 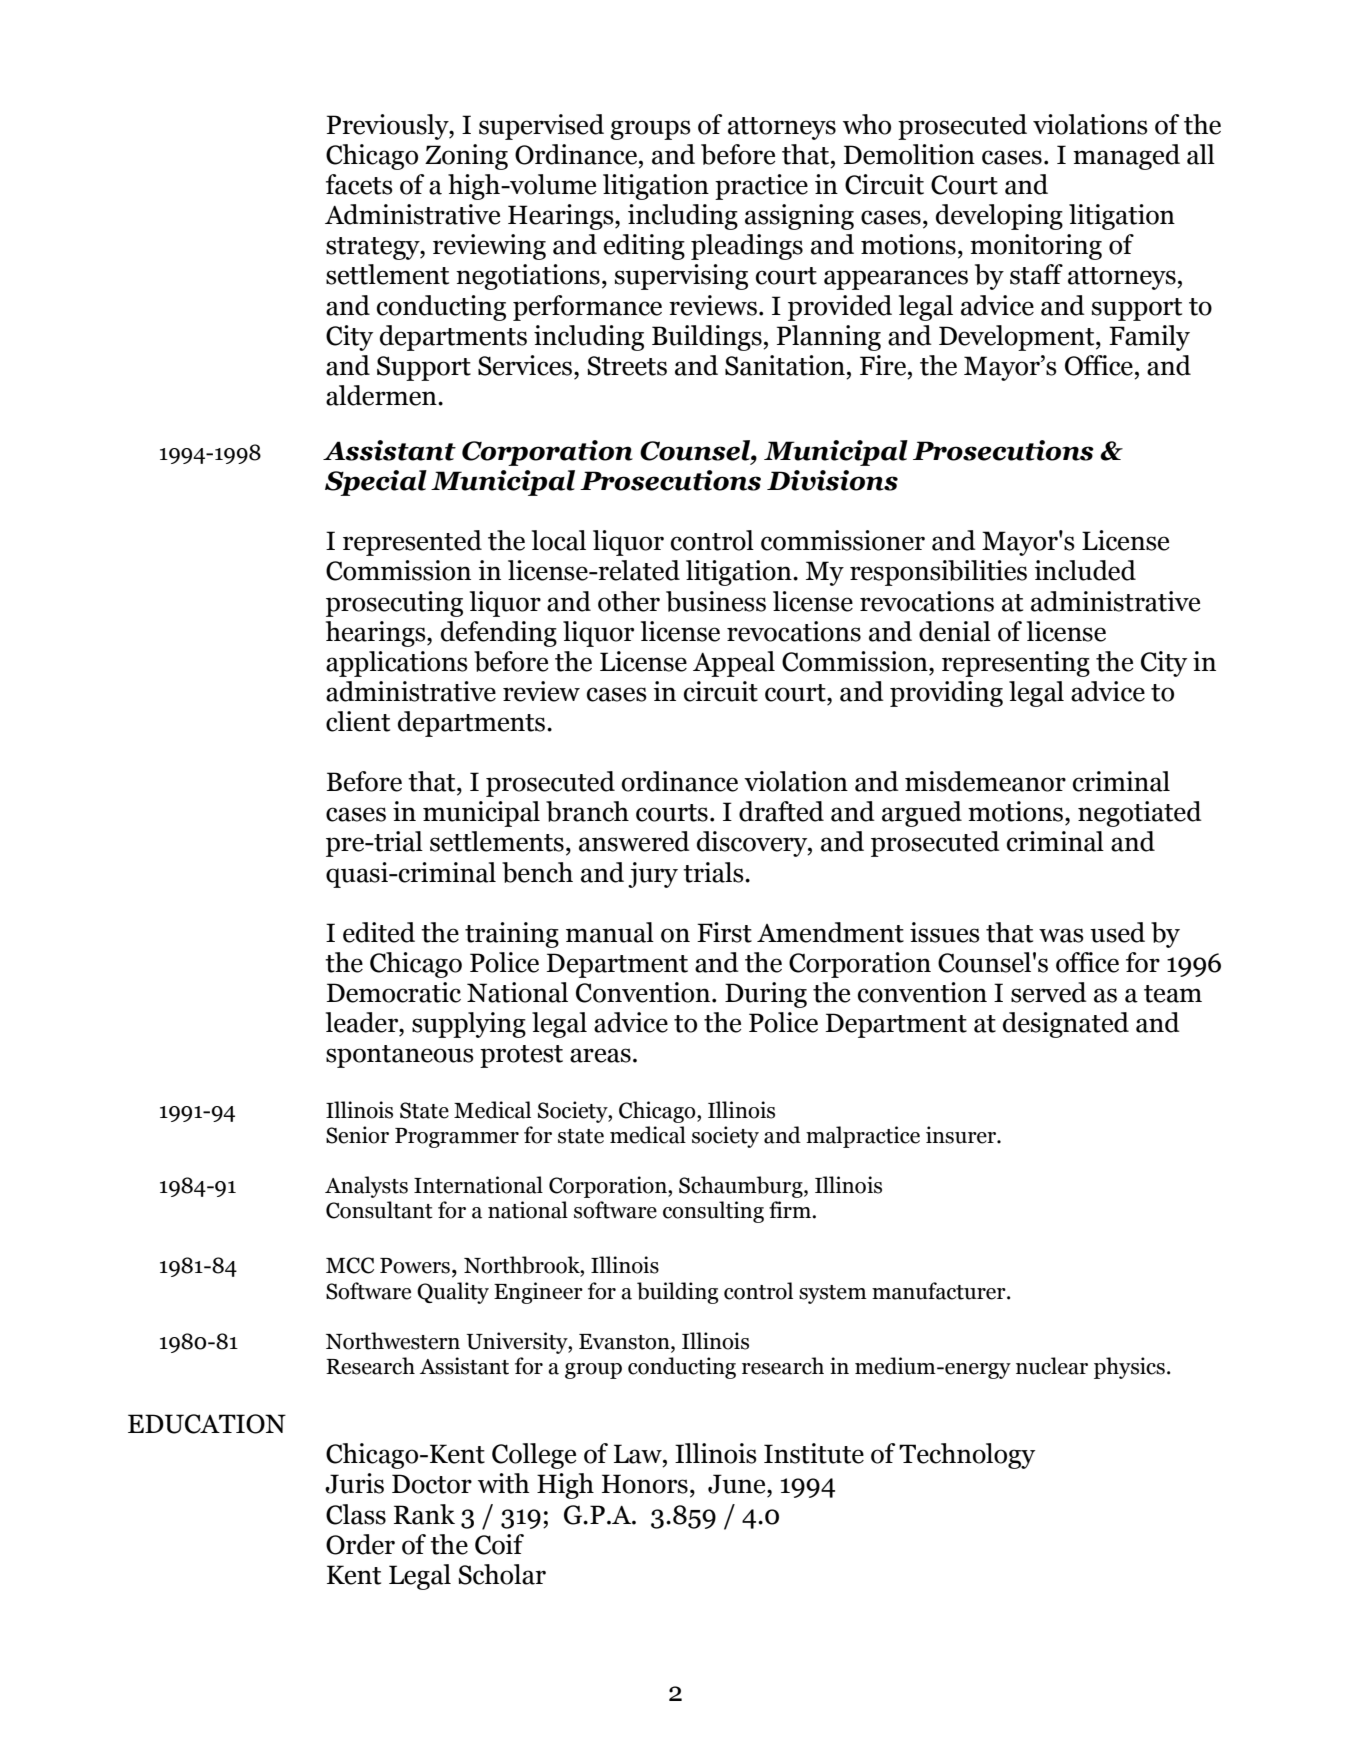 What do you see at coordinates (1126, 157) in the screenshot?
I see `managed` at bounding box center [1126, 157].
